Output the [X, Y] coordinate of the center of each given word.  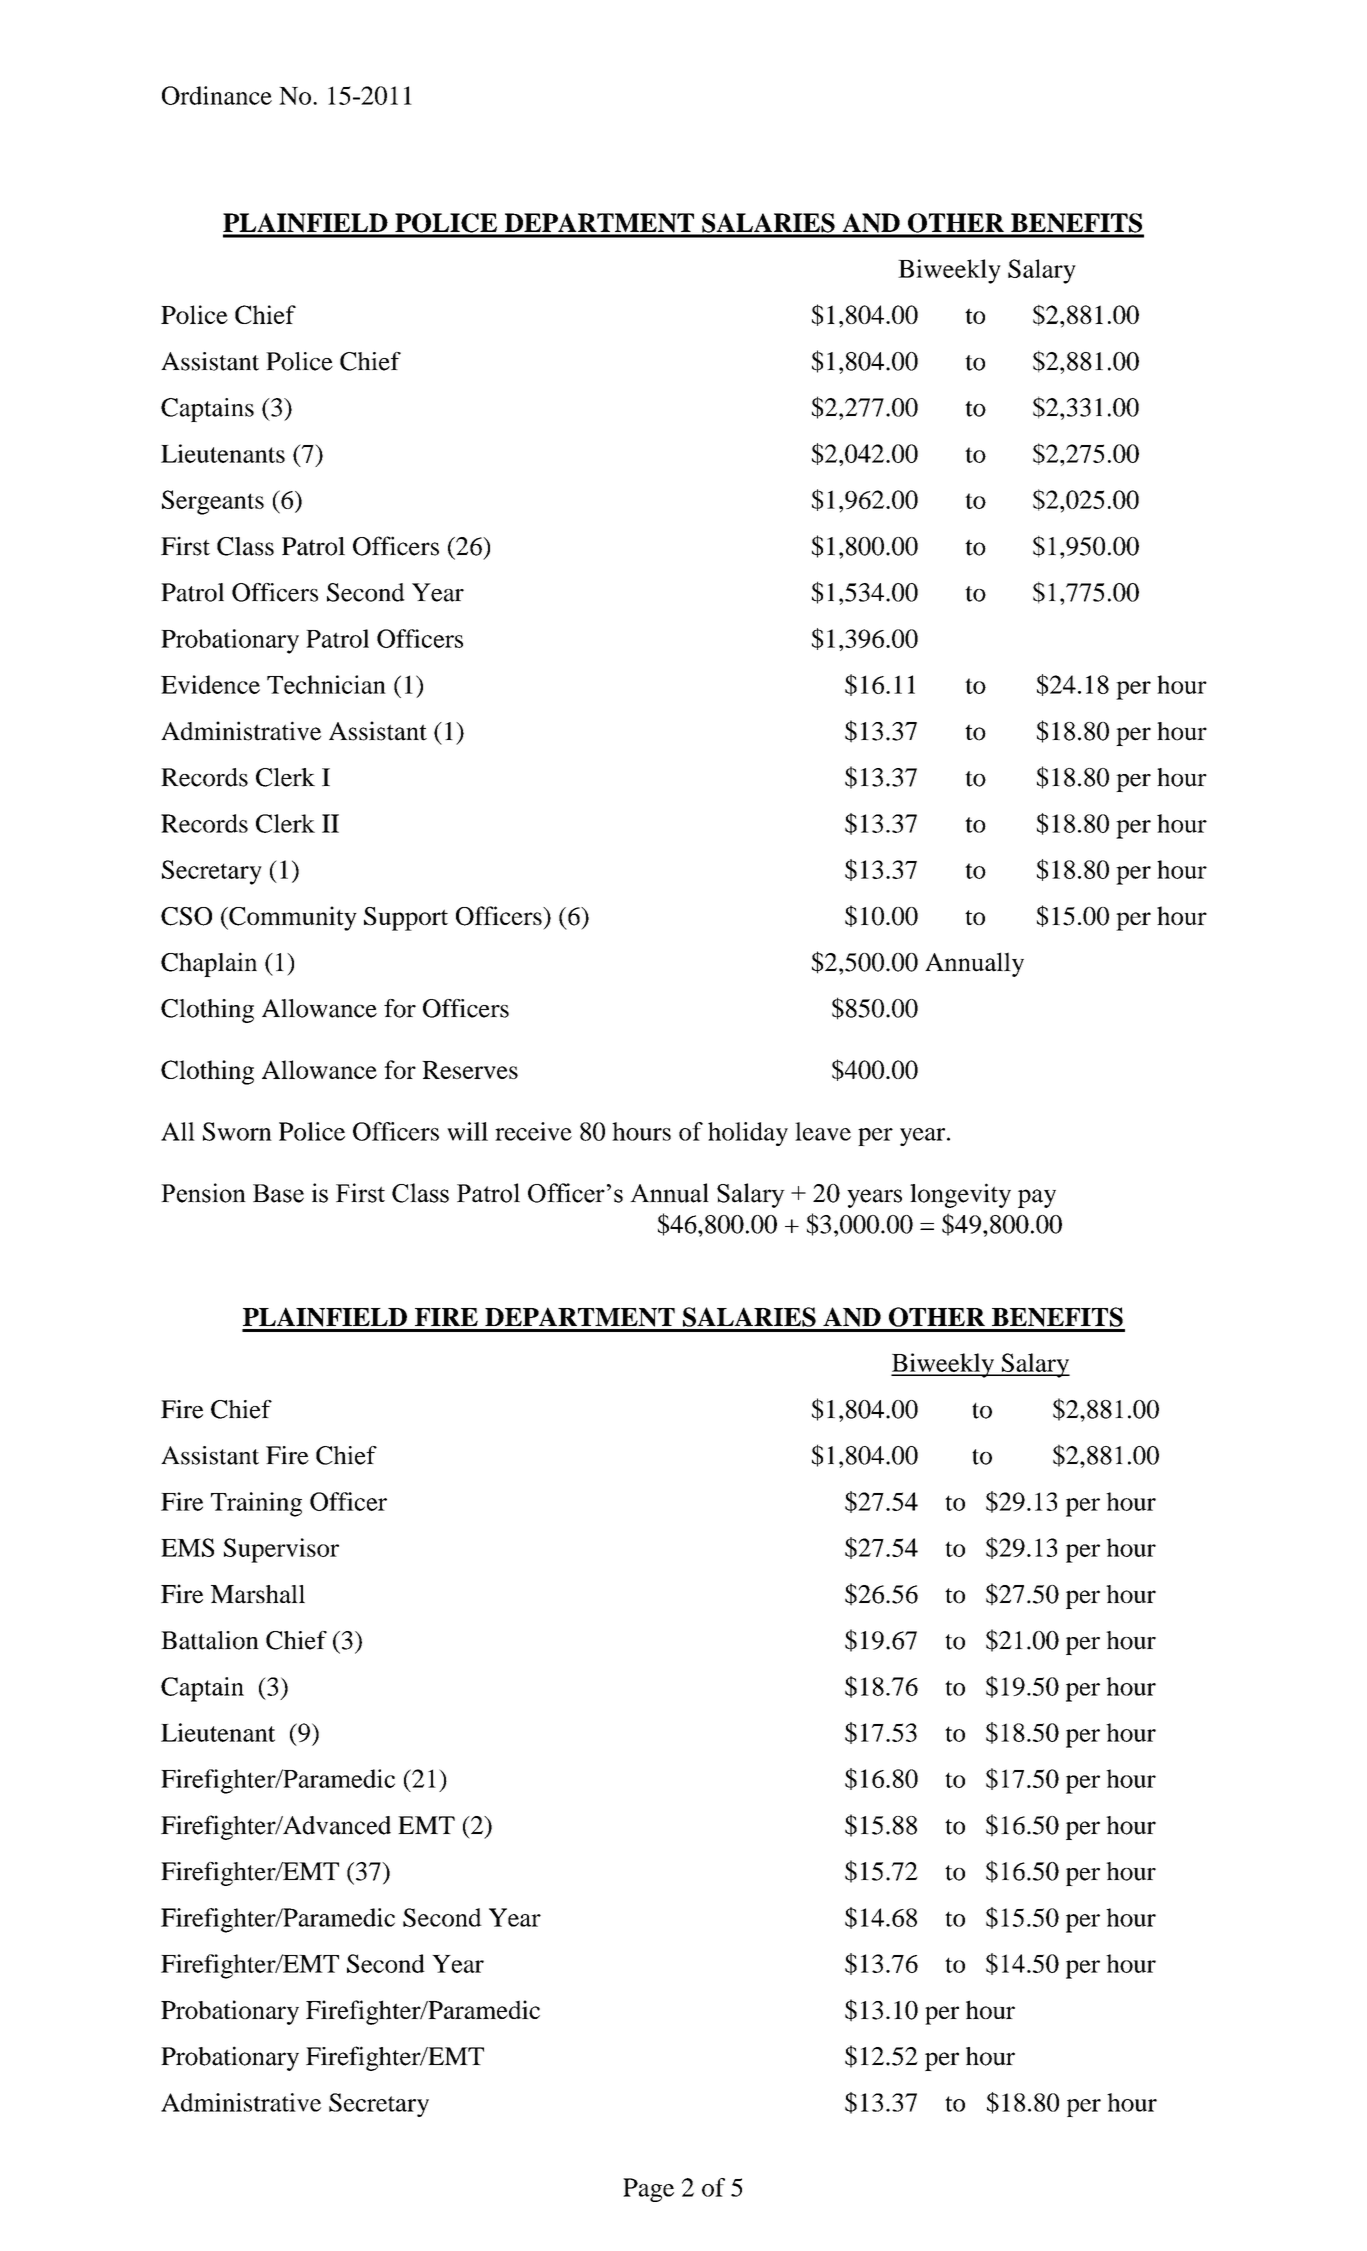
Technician [326, 684]
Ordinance [217, 95]
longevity [960, 1195]
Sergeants [213, 502]
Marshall [258, 1594]
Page [648, 2190]
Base [278, 1193]
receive [533, 1131]
